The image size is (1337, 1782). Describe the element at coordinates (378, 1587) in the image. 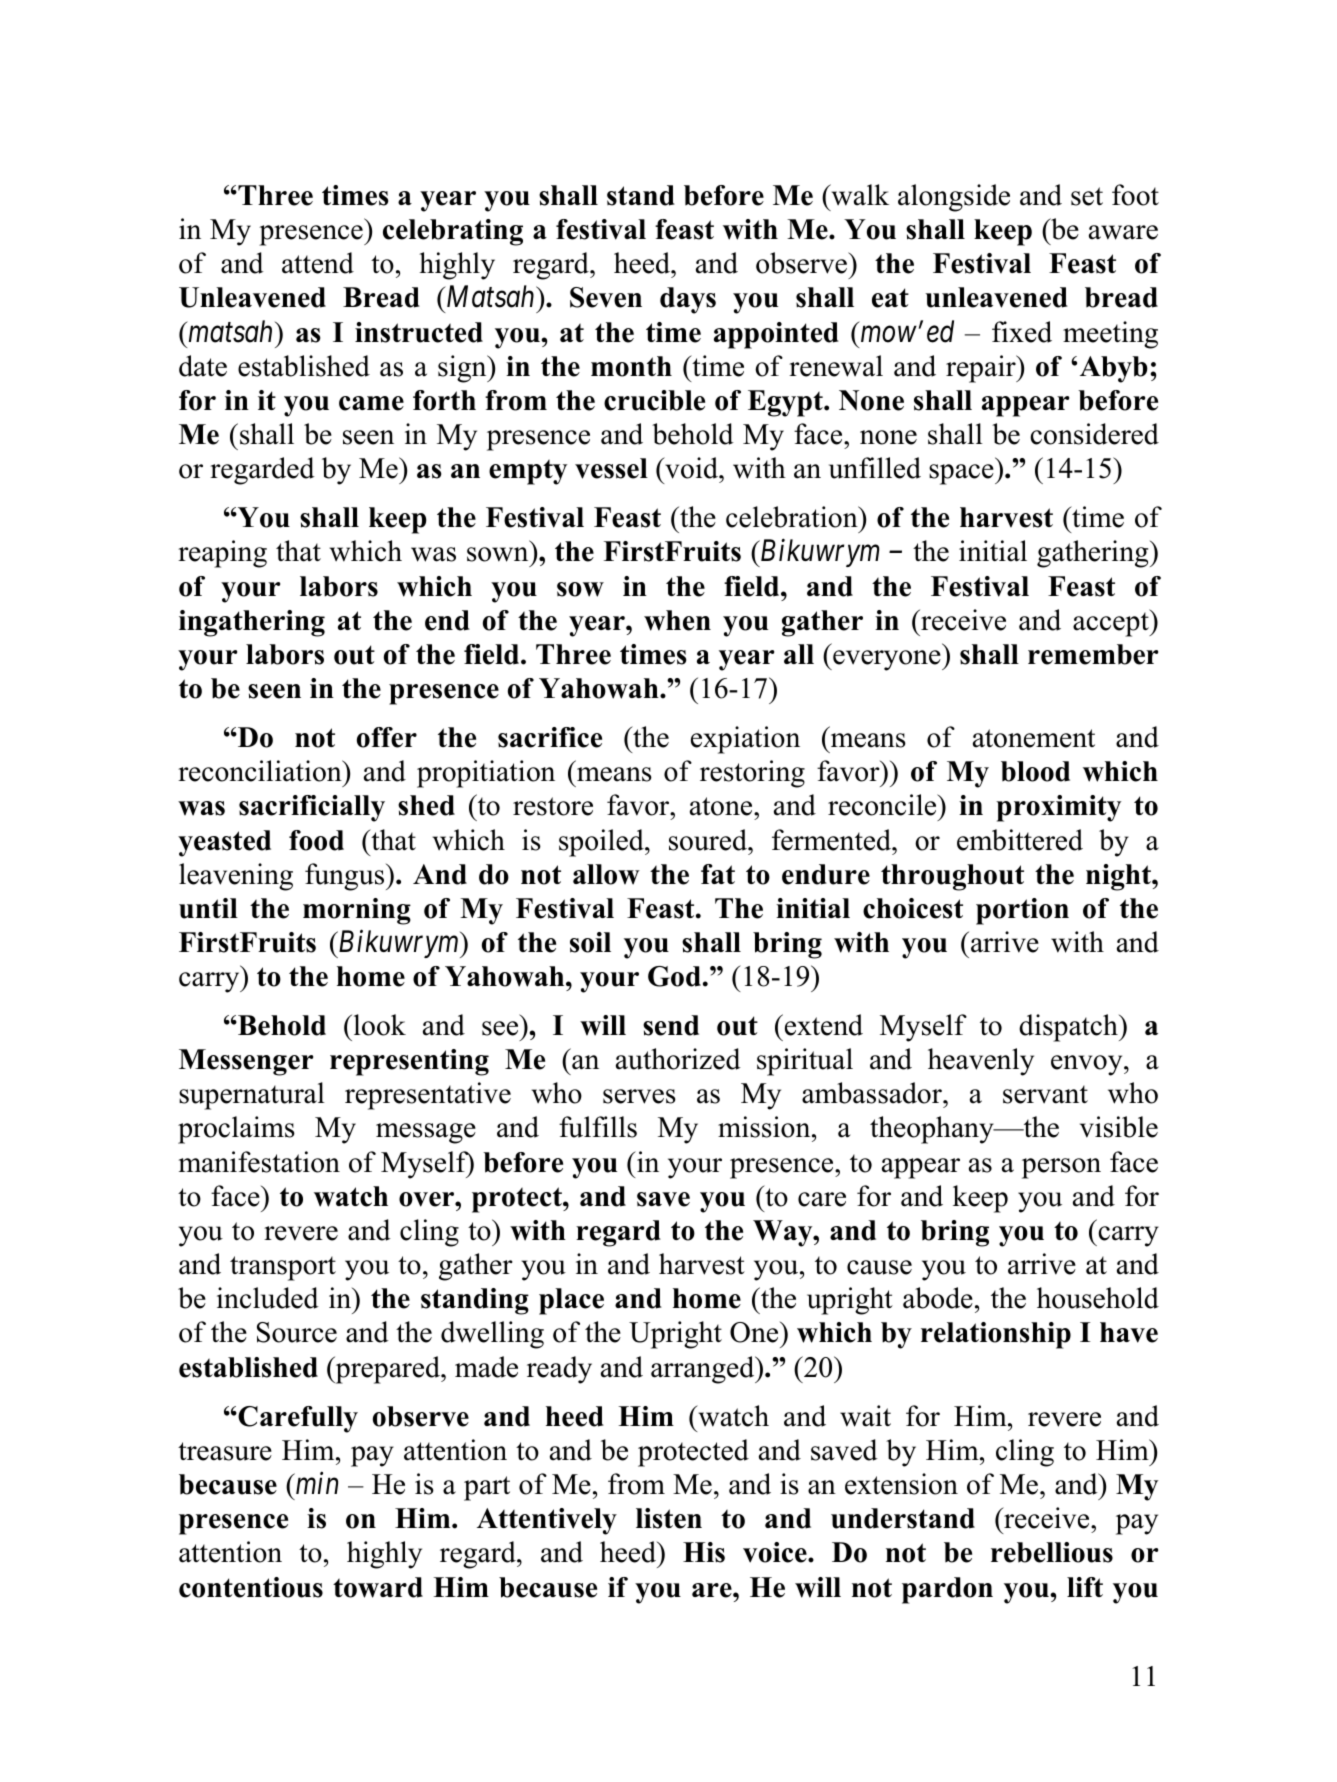

I see `toward` at that location.
